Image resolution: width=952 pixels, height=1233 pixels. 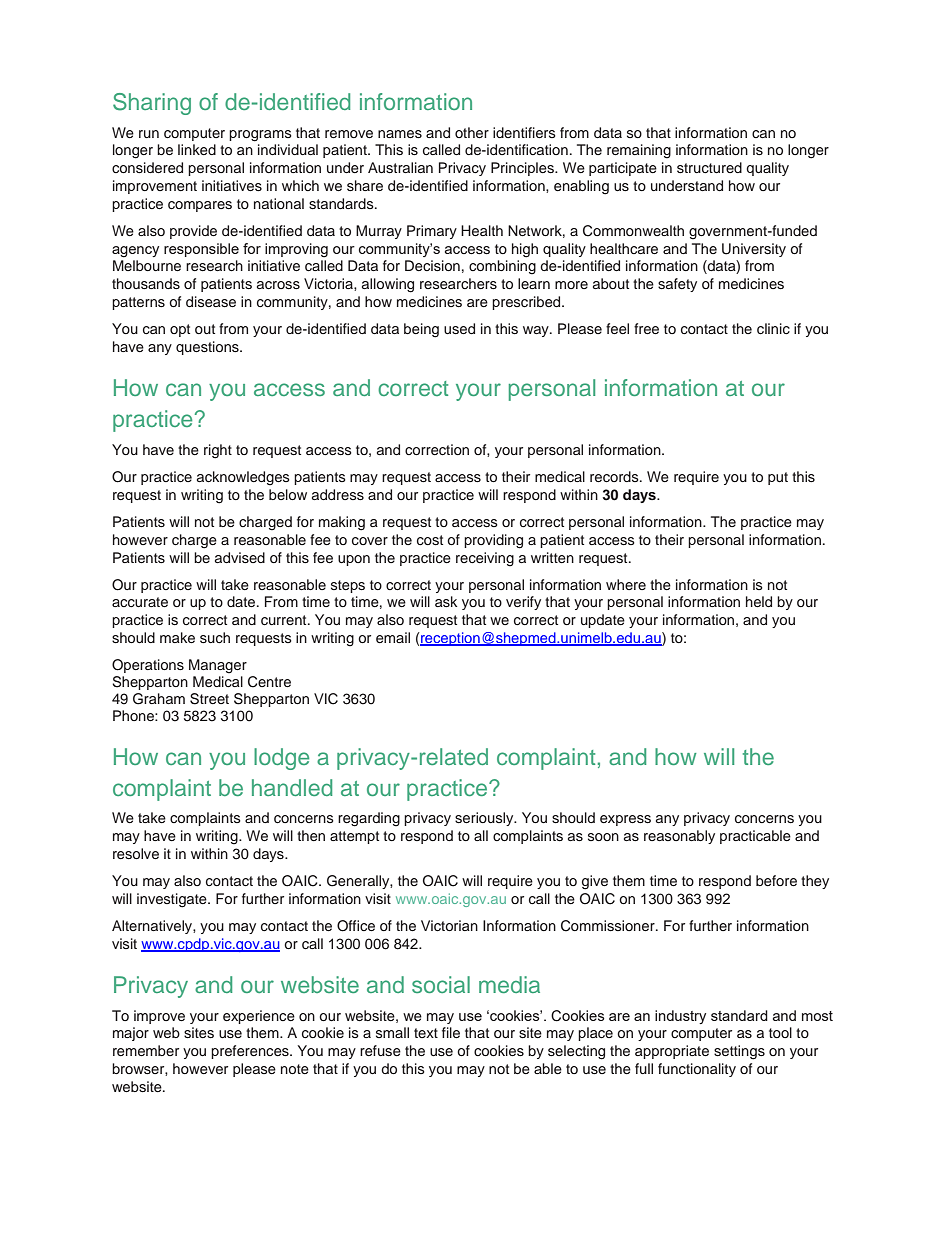 I want to click on linked, so click(x=197, y=149).
